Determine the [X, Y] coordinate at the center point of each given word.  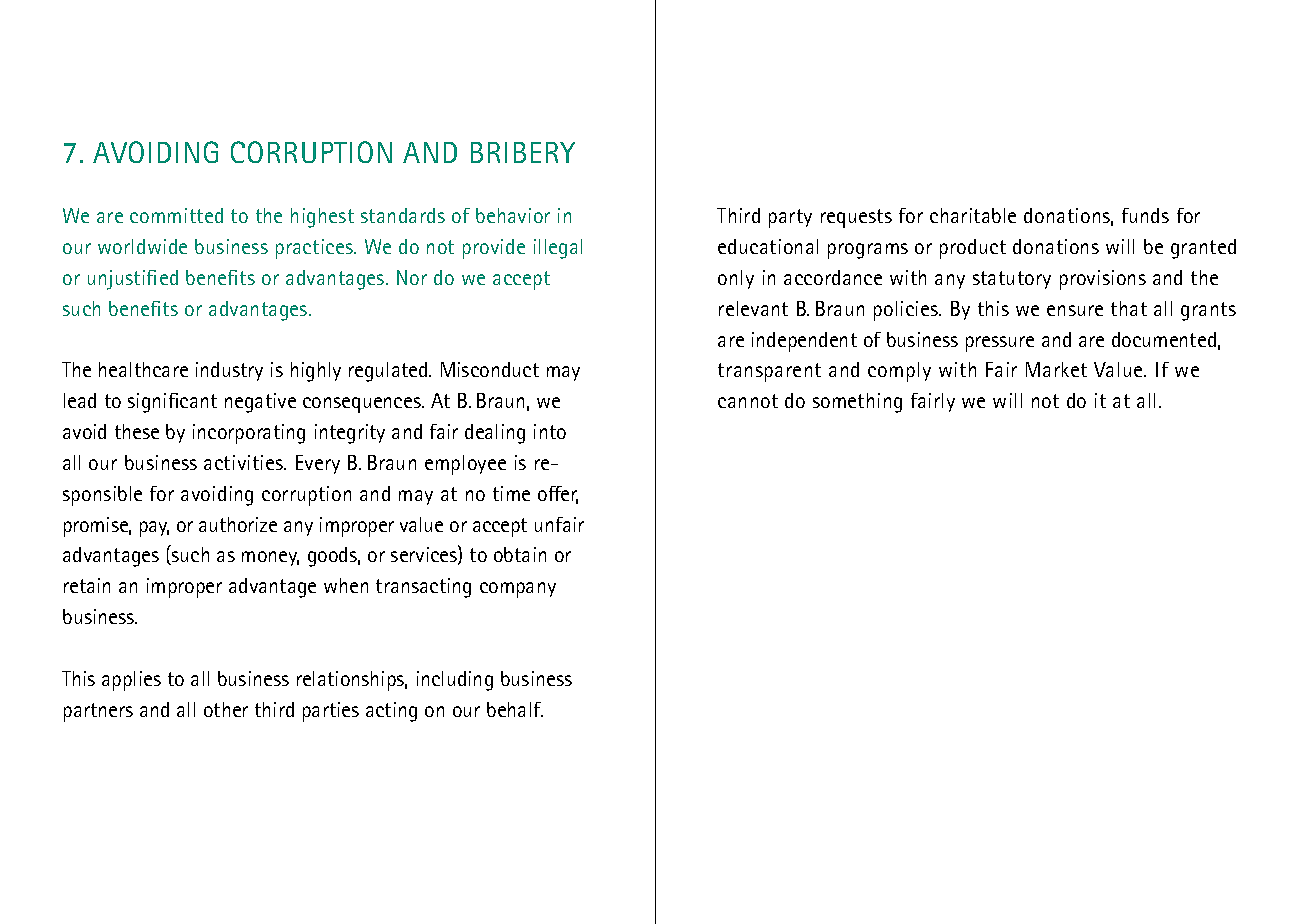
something [857, 403]
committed [176, 215]
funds [1145, 215]
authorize [238, 524]
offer [558, 495]
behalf [515, 709]
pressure [1000, 344]
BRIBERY [523, 152]
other [226, 709]
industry [229, 371]
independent [804, 342]
